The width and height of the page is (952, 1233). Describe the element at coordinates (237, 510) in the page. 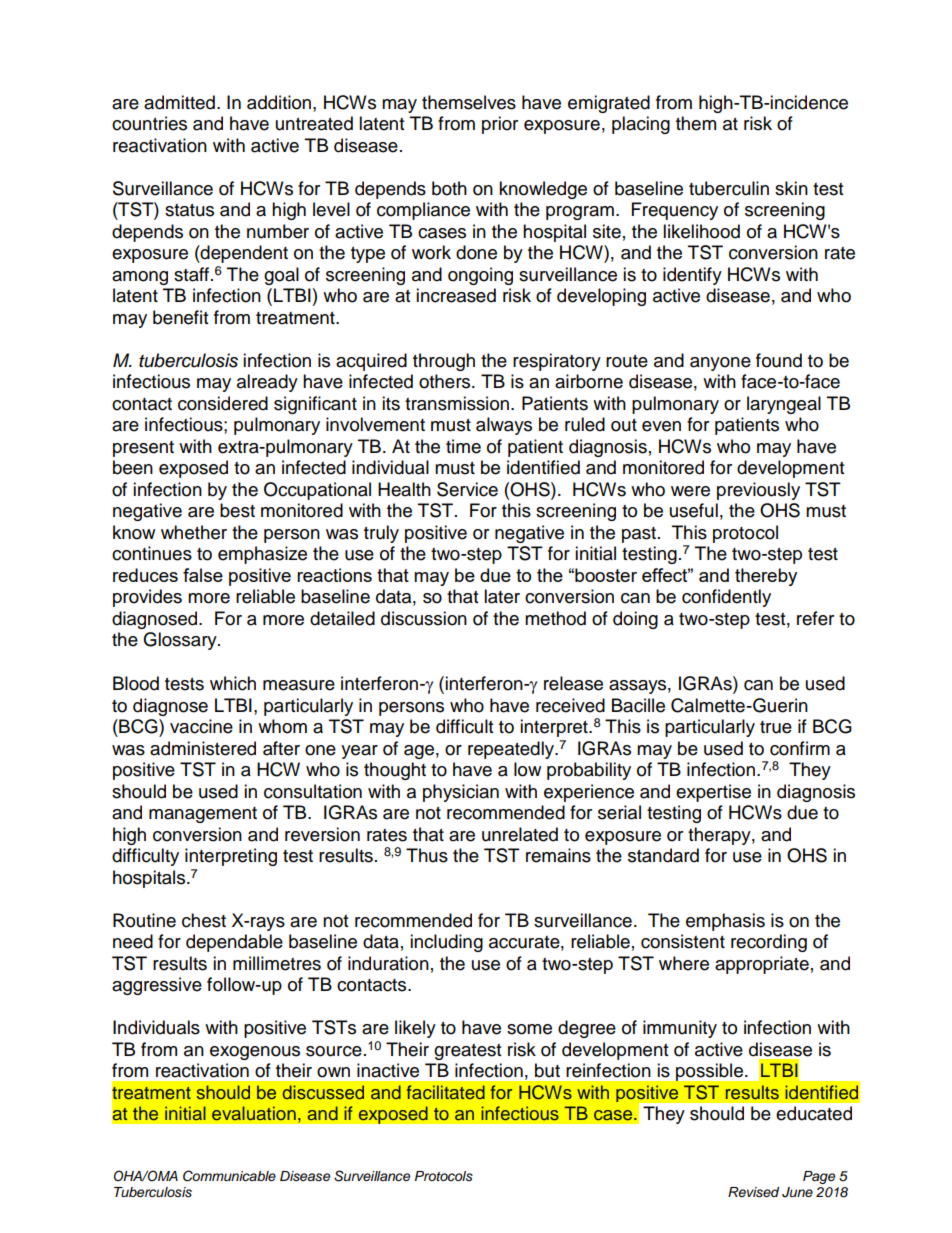

I see `best` at that location.
